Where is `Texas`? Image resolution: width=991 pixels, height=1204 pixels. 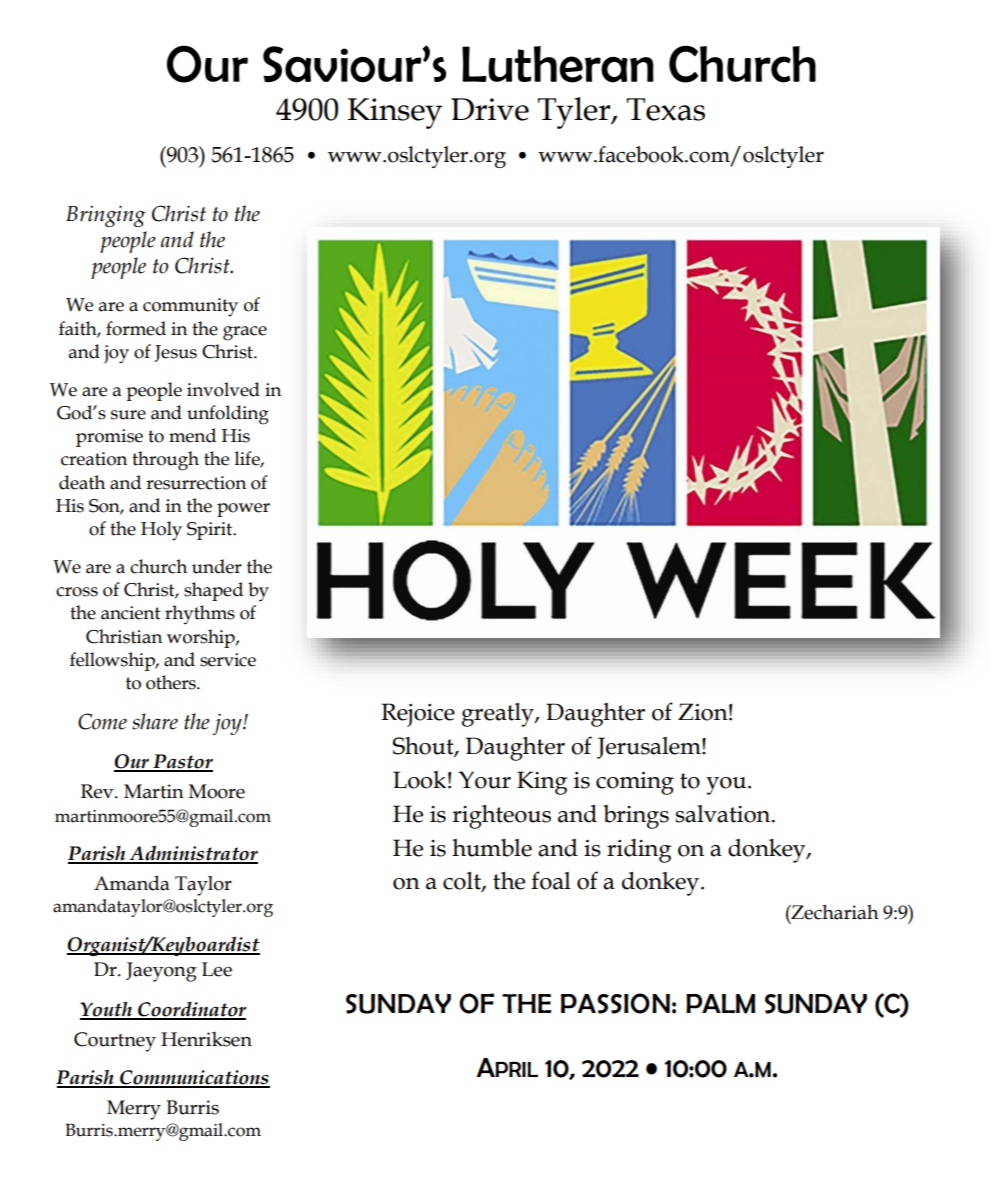 Texas is located at coordinates (666, 109).
